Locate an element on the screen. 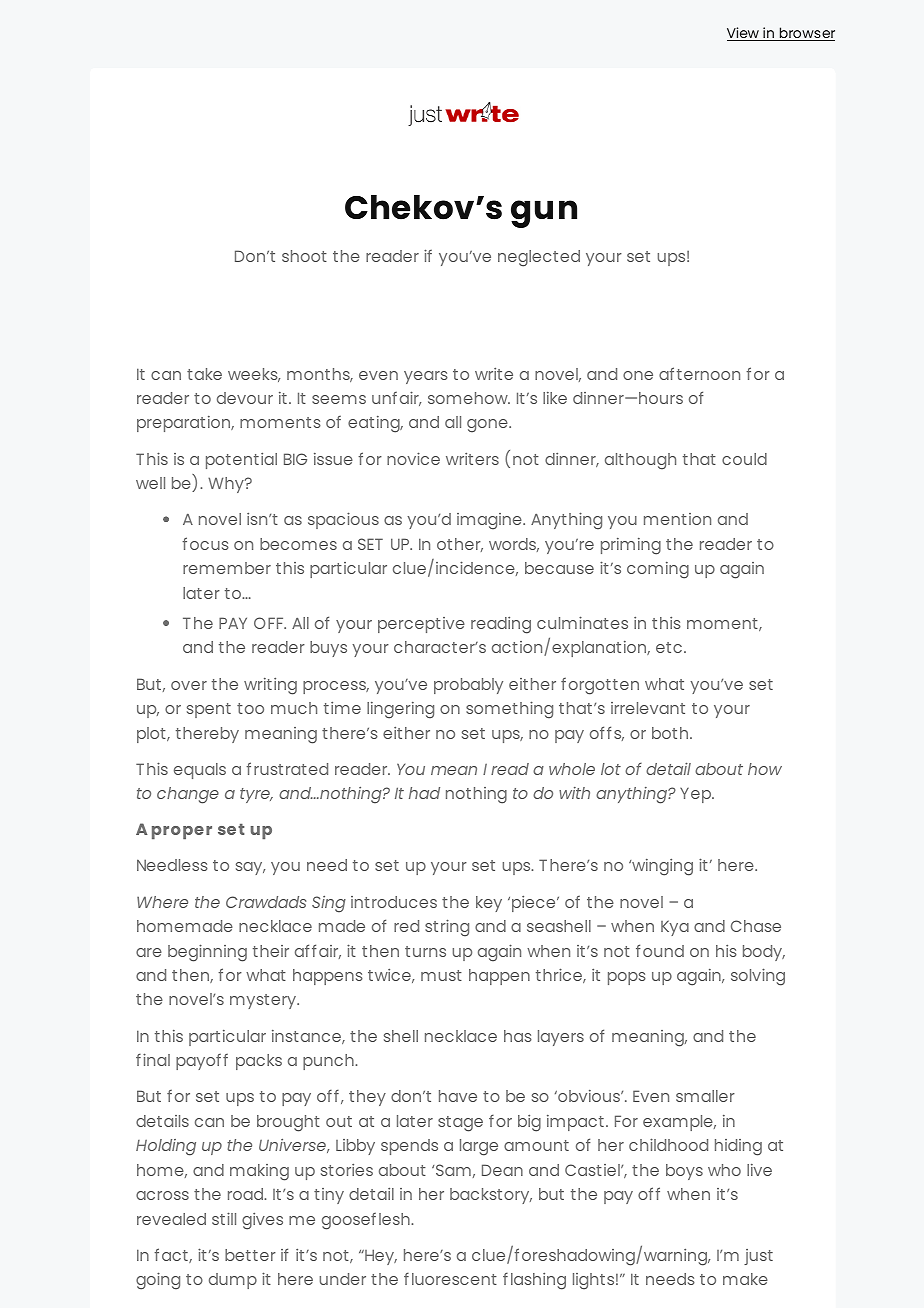  better is located at coordinates (250, 1255).
